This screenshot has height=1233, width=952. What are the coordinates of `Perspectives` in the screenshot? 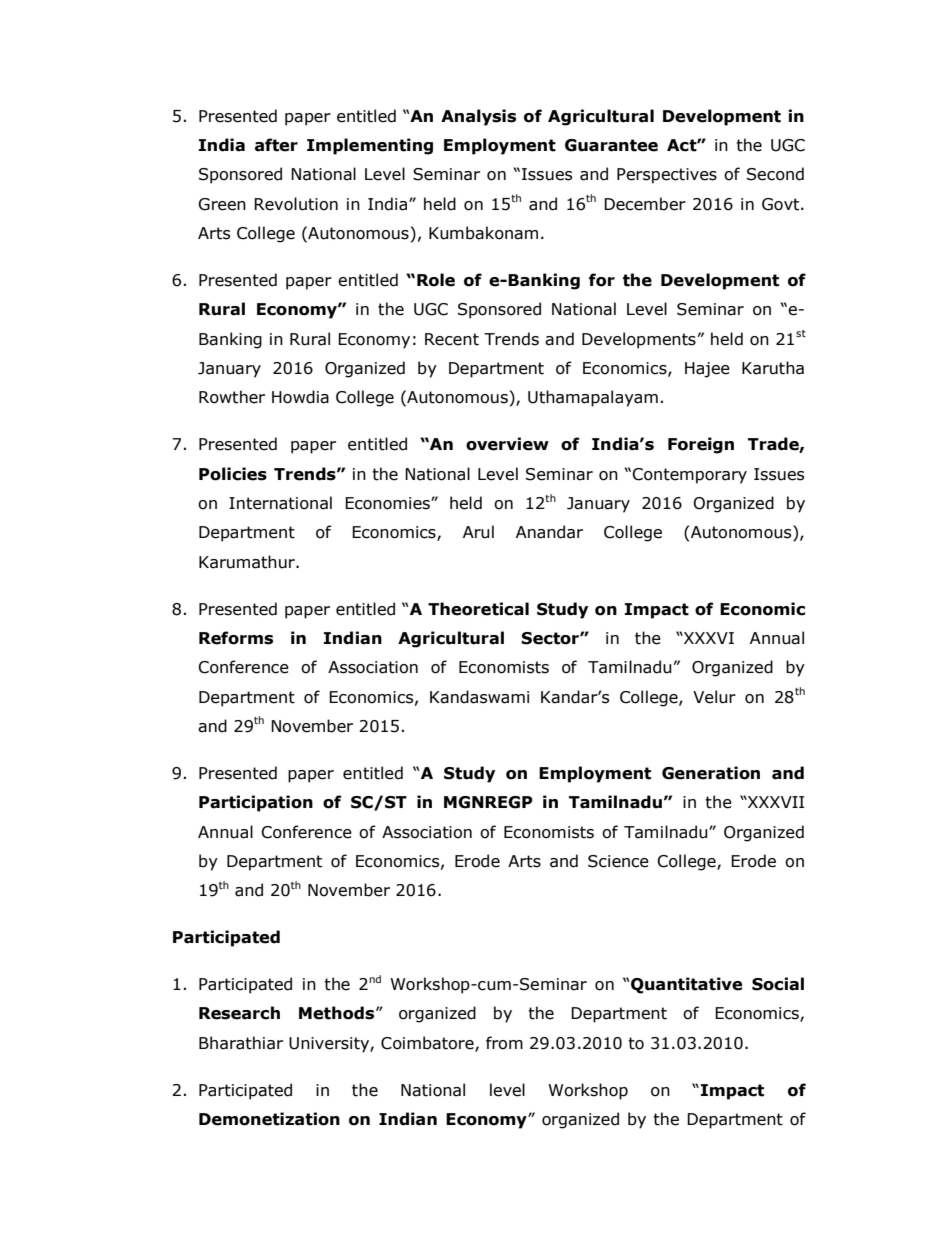 It's located at (667, 176).
